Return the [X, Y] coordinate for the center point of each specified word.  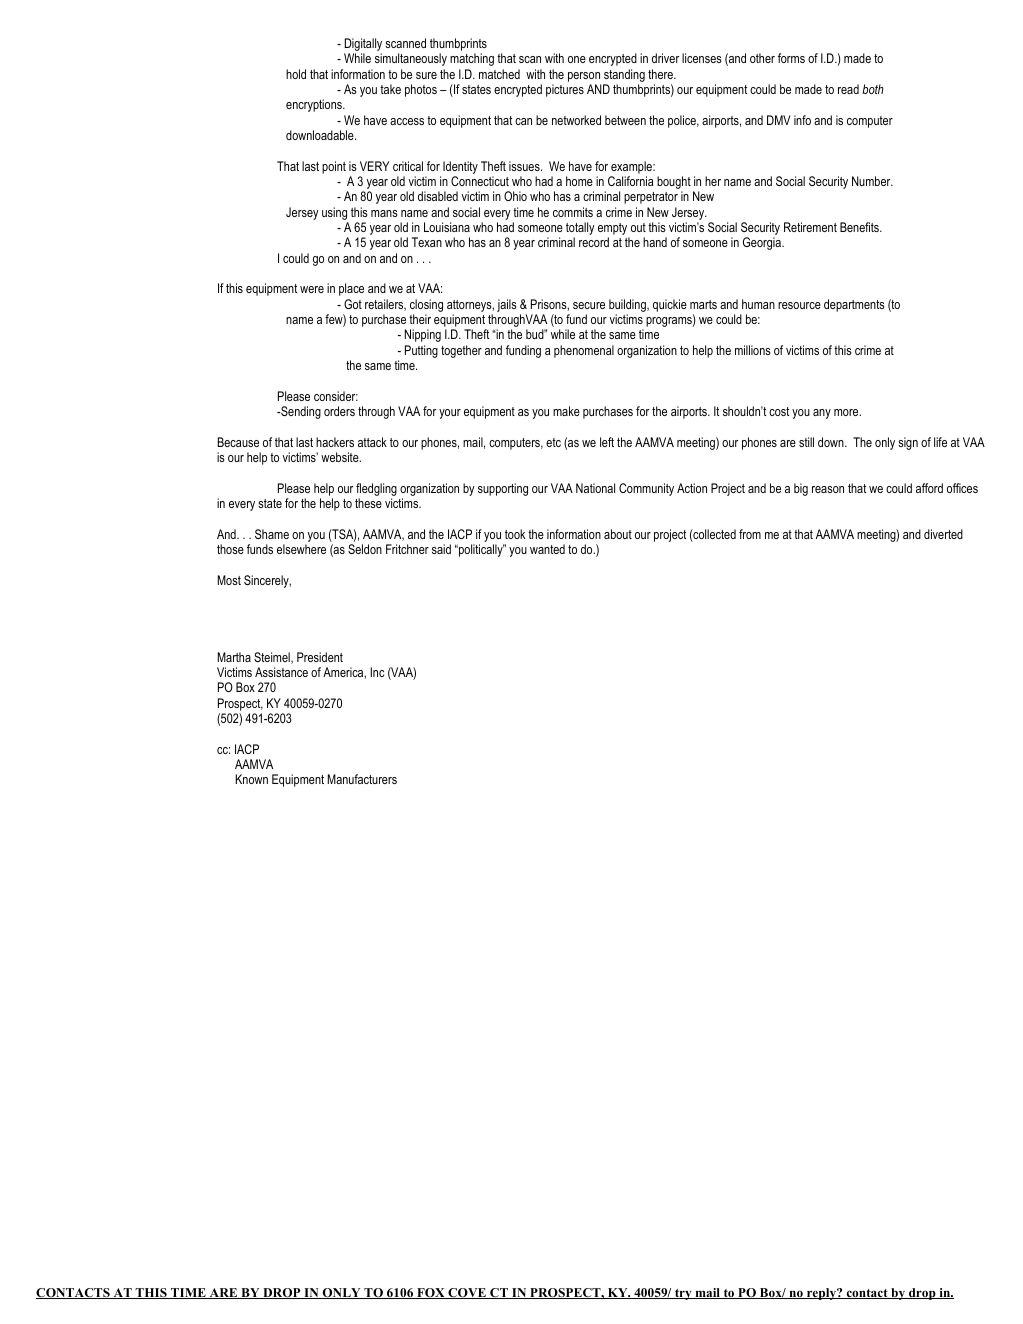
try [683, 1294]
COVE [467, 1293]
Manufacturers [362, 779]
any [822, 414]
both [873, 89]
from [750, 534]
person [584, 77]
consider [336, 396]
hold [296, 74]
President [320, 657]
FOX [431, 1293]
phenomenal [584, 351]
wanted [547, 549]
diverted [943, 534]
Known [251, 779]
